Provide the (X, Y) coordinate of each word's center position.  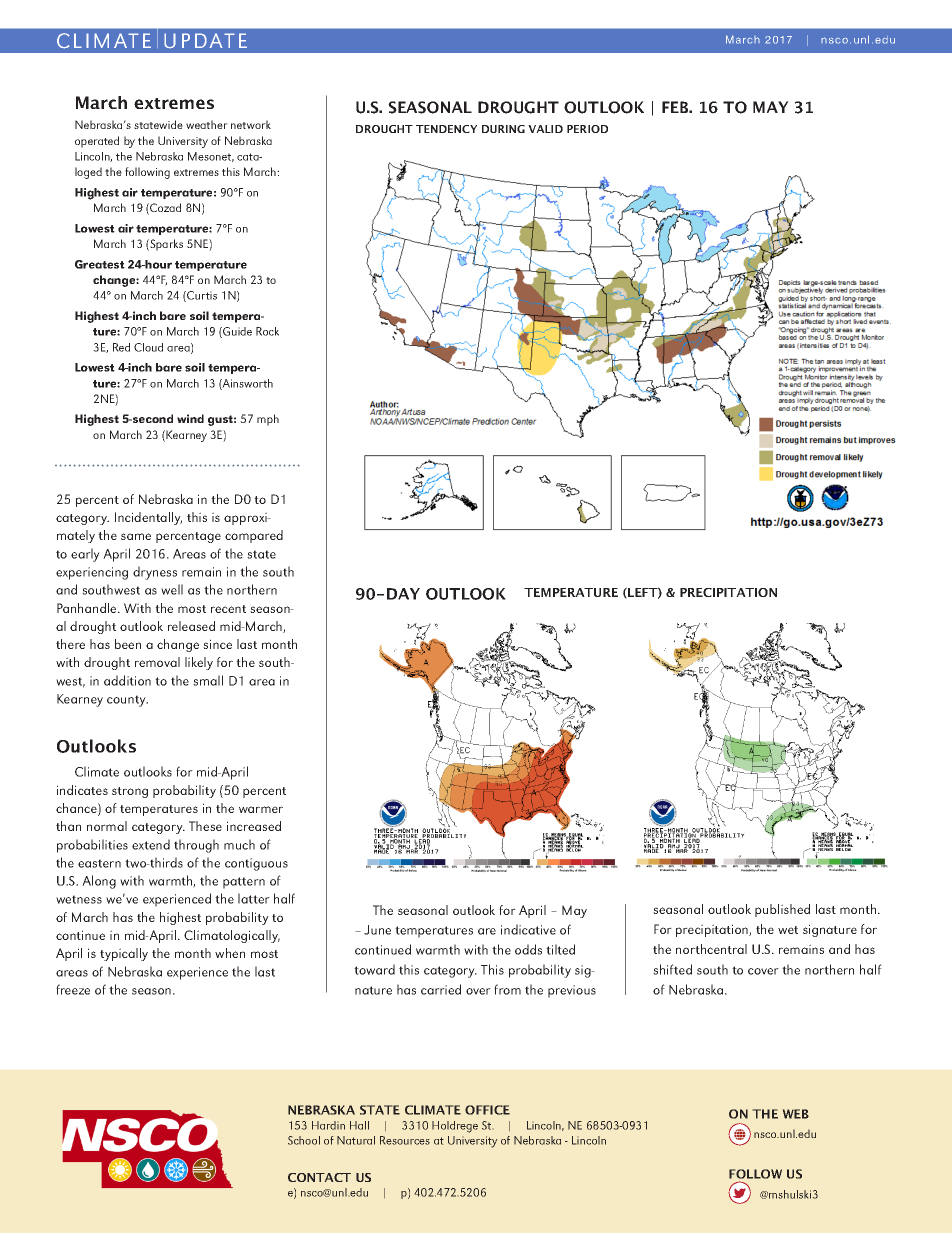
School (304, 1140)
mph (268, 420)
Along (99, 882)
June (377, 930)
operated (97, 142)
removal (157, 662)
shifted (672, 969)
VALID (545, 129)
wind (190, 418)
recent (228, 609)
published (782, 910)
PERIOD (587, 129)
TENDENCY (446, 129)
